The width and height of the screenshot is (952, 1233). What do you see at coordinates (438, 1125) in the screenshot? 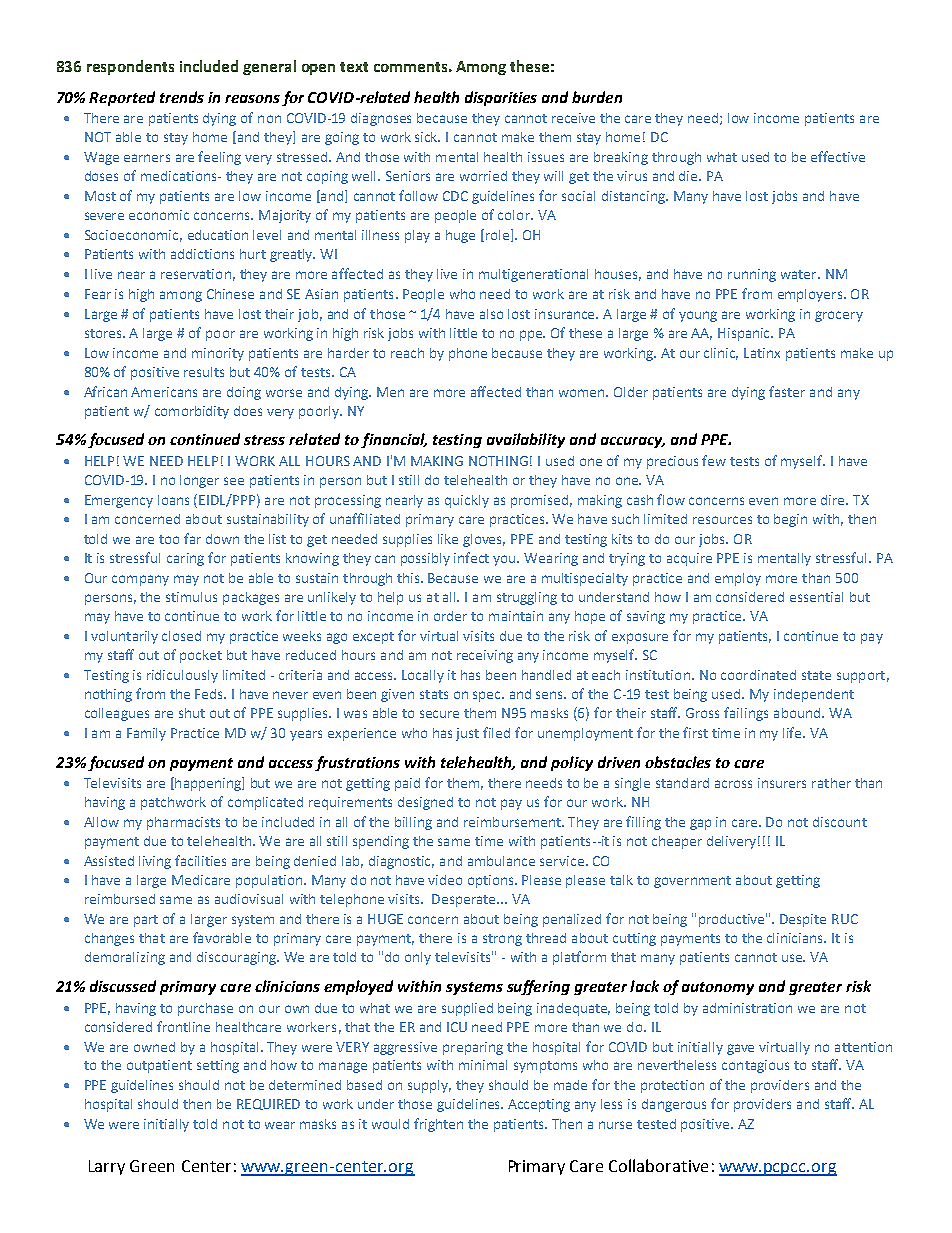
I see `frighten` at bounding box center [438, 1125].
